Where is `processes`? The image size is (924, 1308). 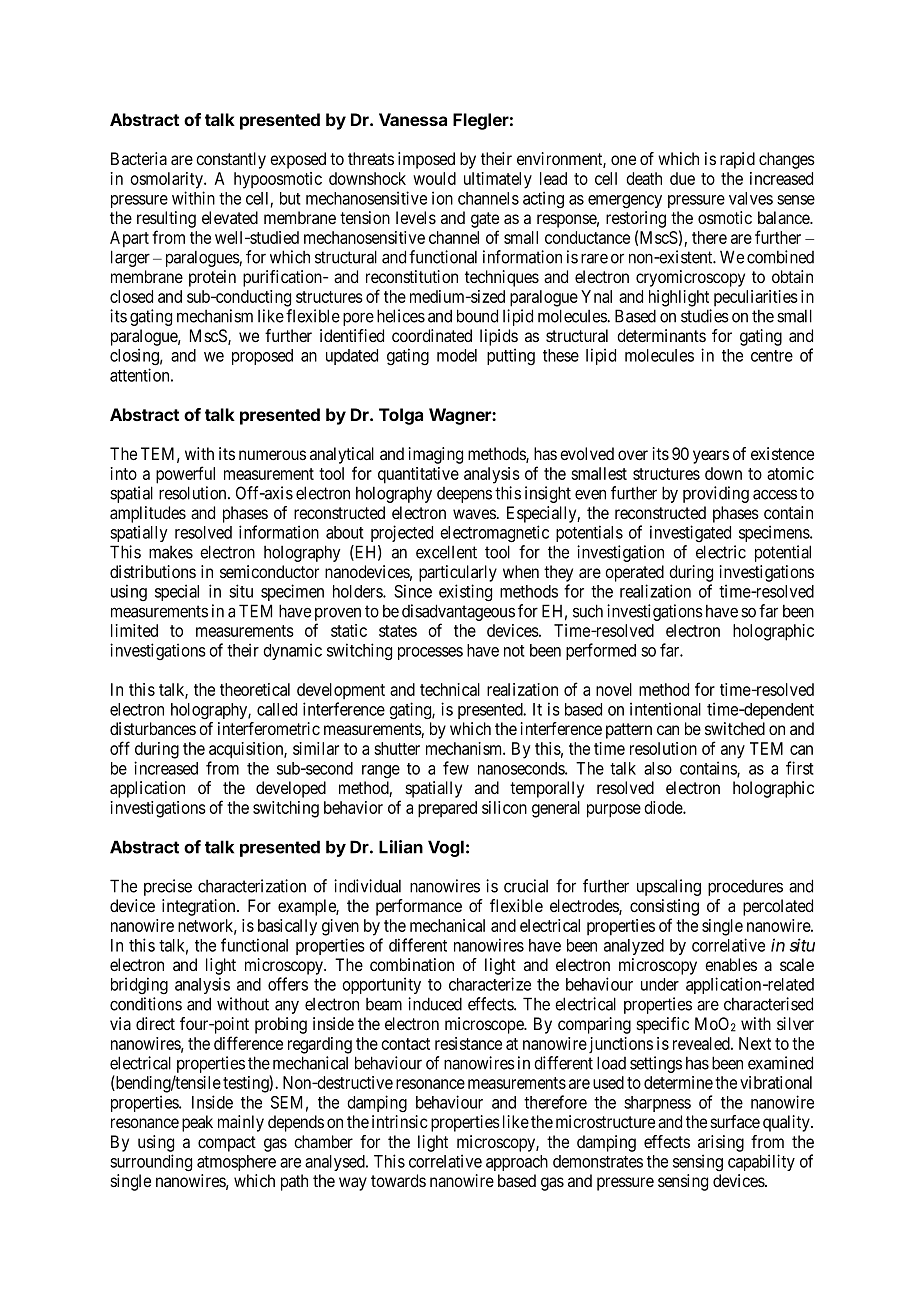
processes is located at coordinates (430, 653).
